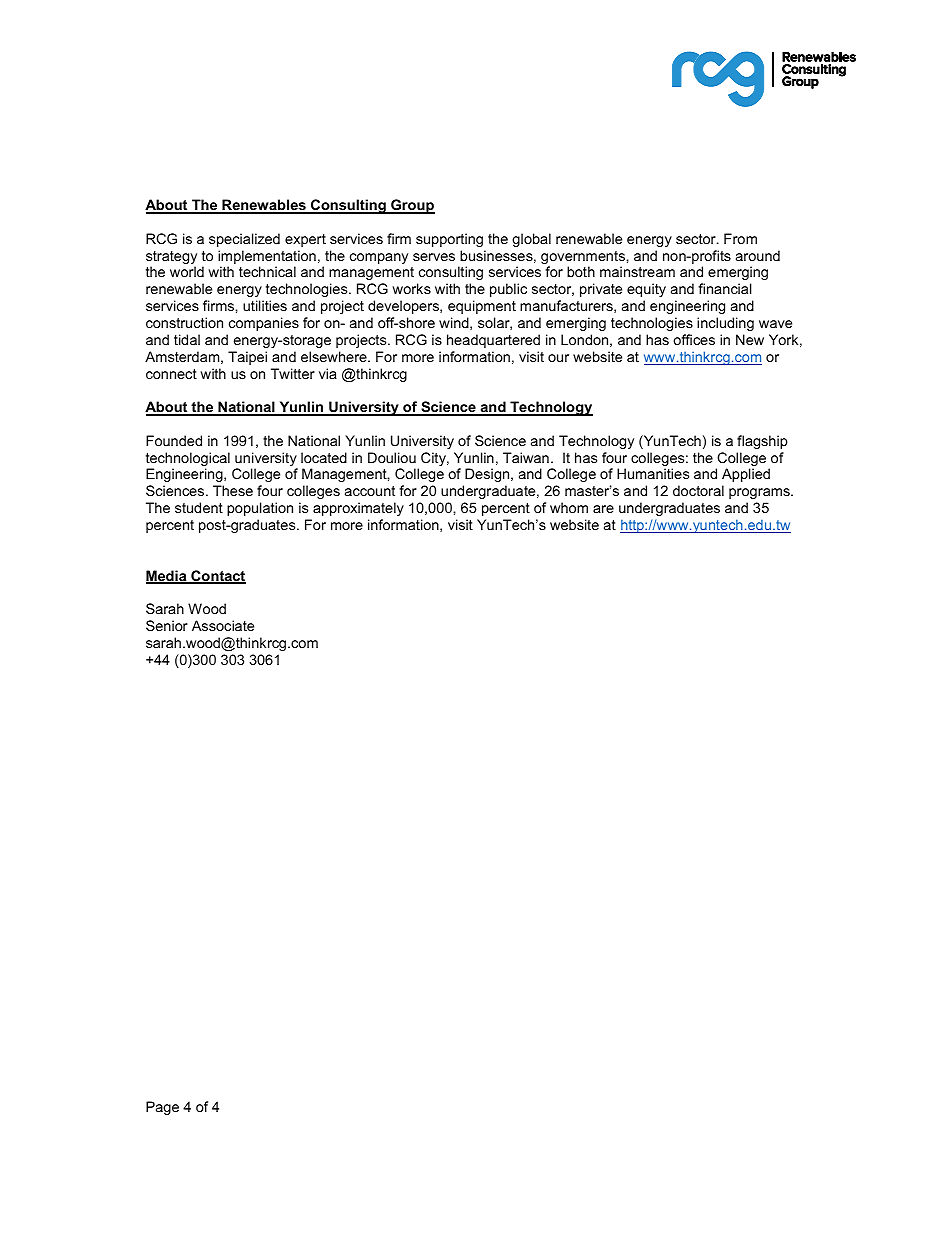 Image resolution: width=952 pixels, height=1233 pixels. What do you see at coordinates (698, 490) in the screenshot?
I see `doctoral` at bounding box center [698, 490].
